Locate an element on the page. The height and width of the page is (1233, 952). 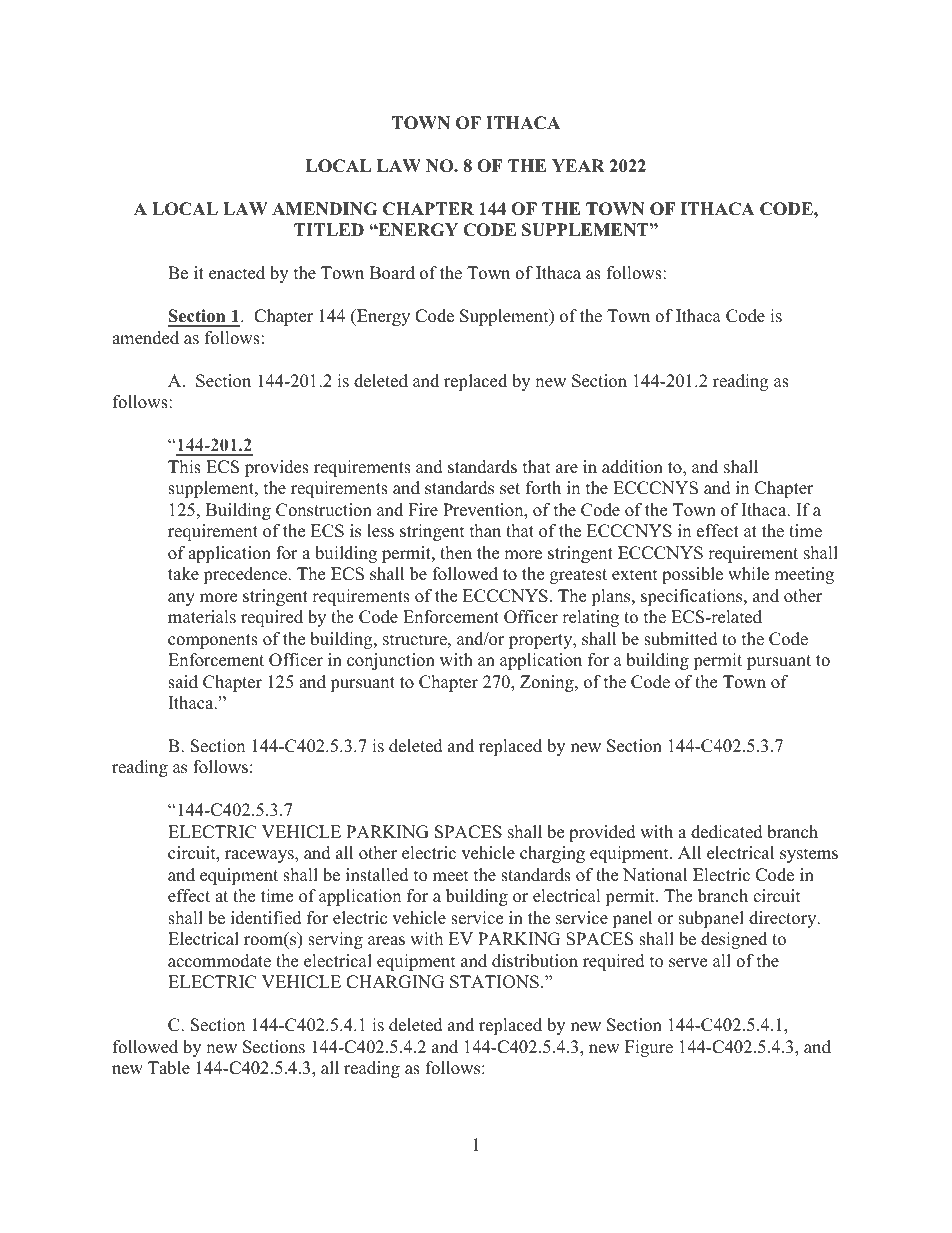
identified is located at coordinates (266, 918).
